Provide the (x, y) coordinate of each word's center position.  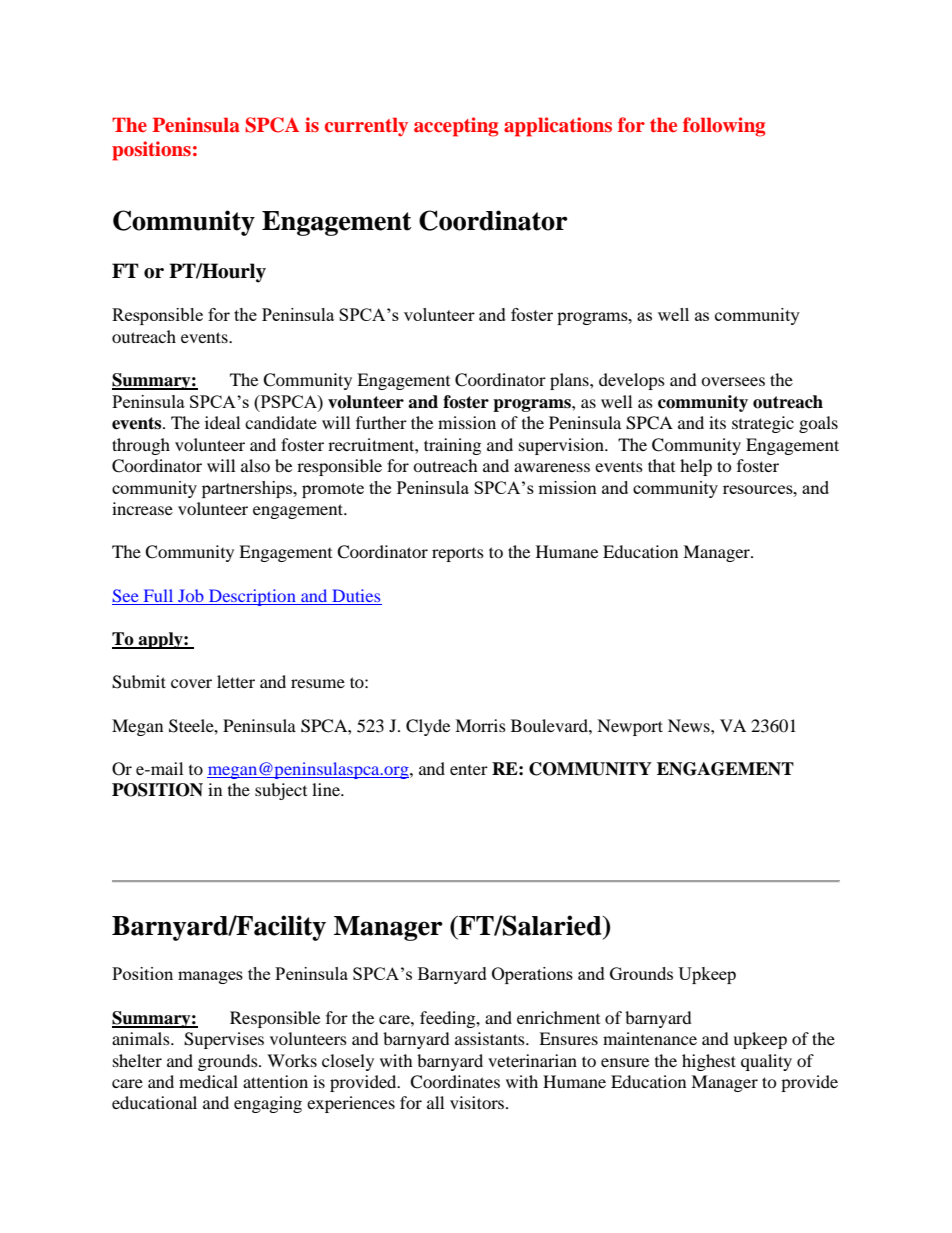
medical (208, 1081)
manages (210, 977)
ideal (222, 422)
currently (366, 127)
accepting (456, 127)
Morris (480, 725)
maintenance (650, 1038)
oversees (733, 381)
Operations (532, 975)
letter (236, 681)
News (690, 725)
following (724, 127)
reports (458, 555)
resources (759, 489)
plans (570, 381)
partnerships (248, 489)
